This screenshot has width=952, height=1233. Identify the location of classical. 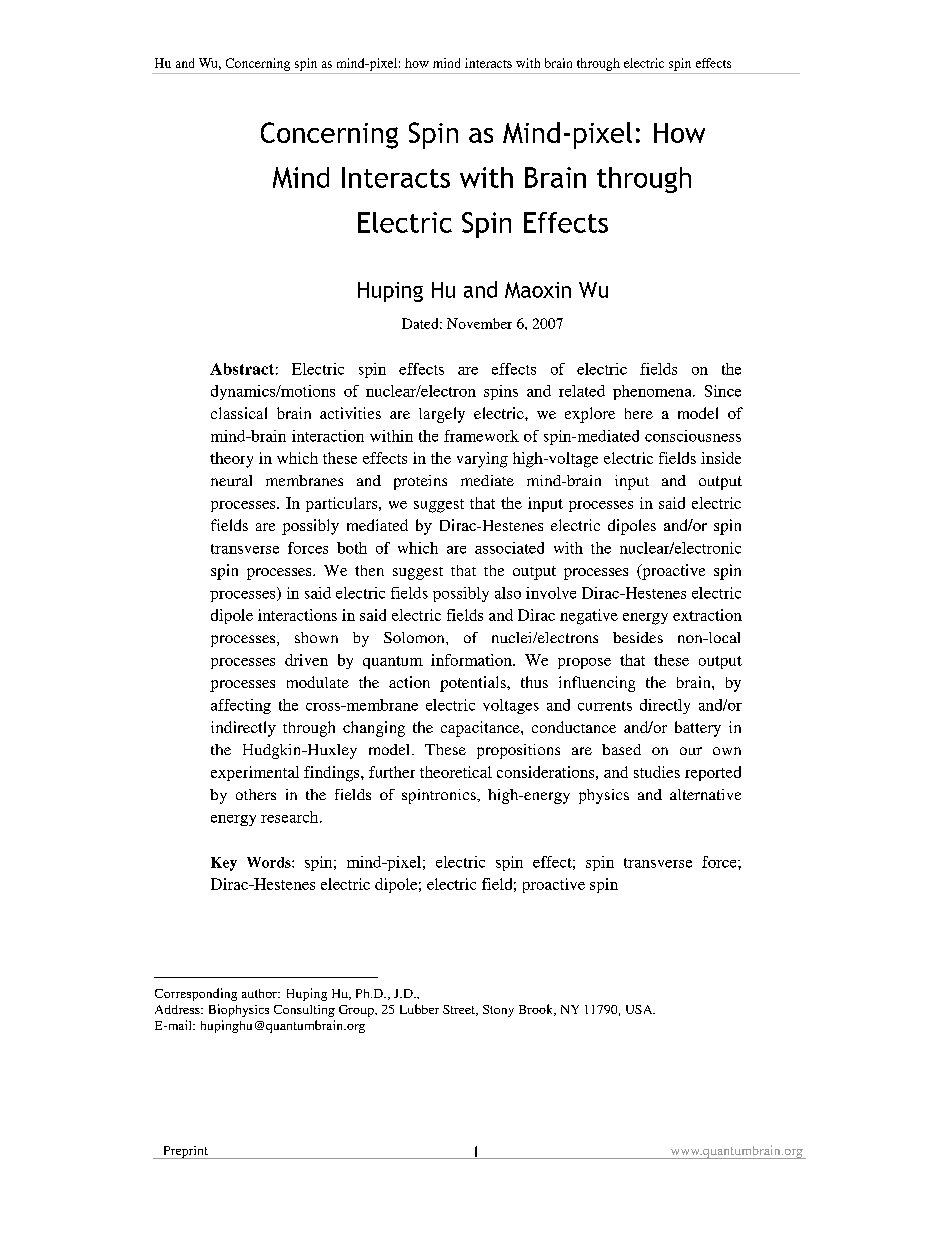
(239, 413).
